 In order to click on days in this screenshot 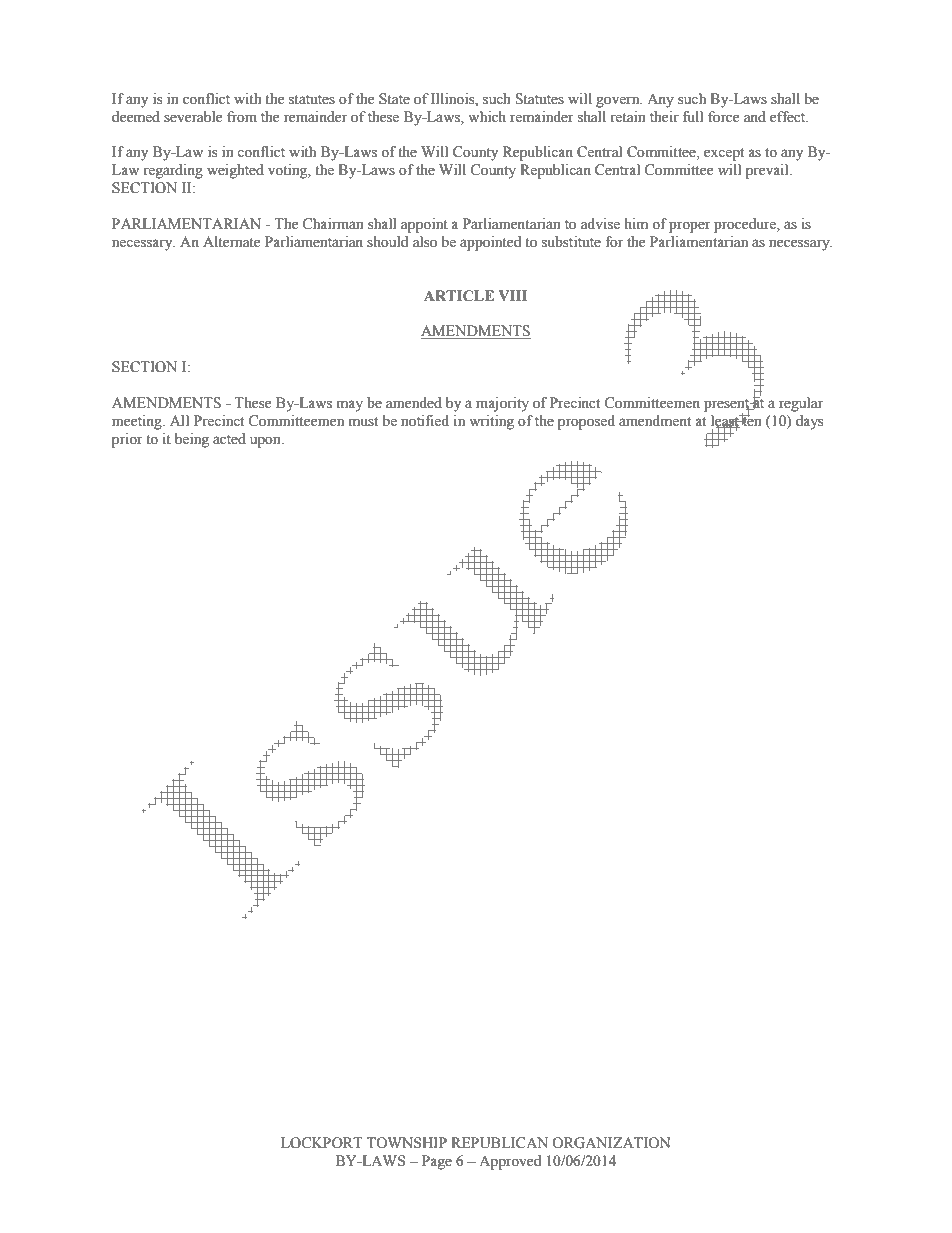, I will do `click(810, 422)`.
